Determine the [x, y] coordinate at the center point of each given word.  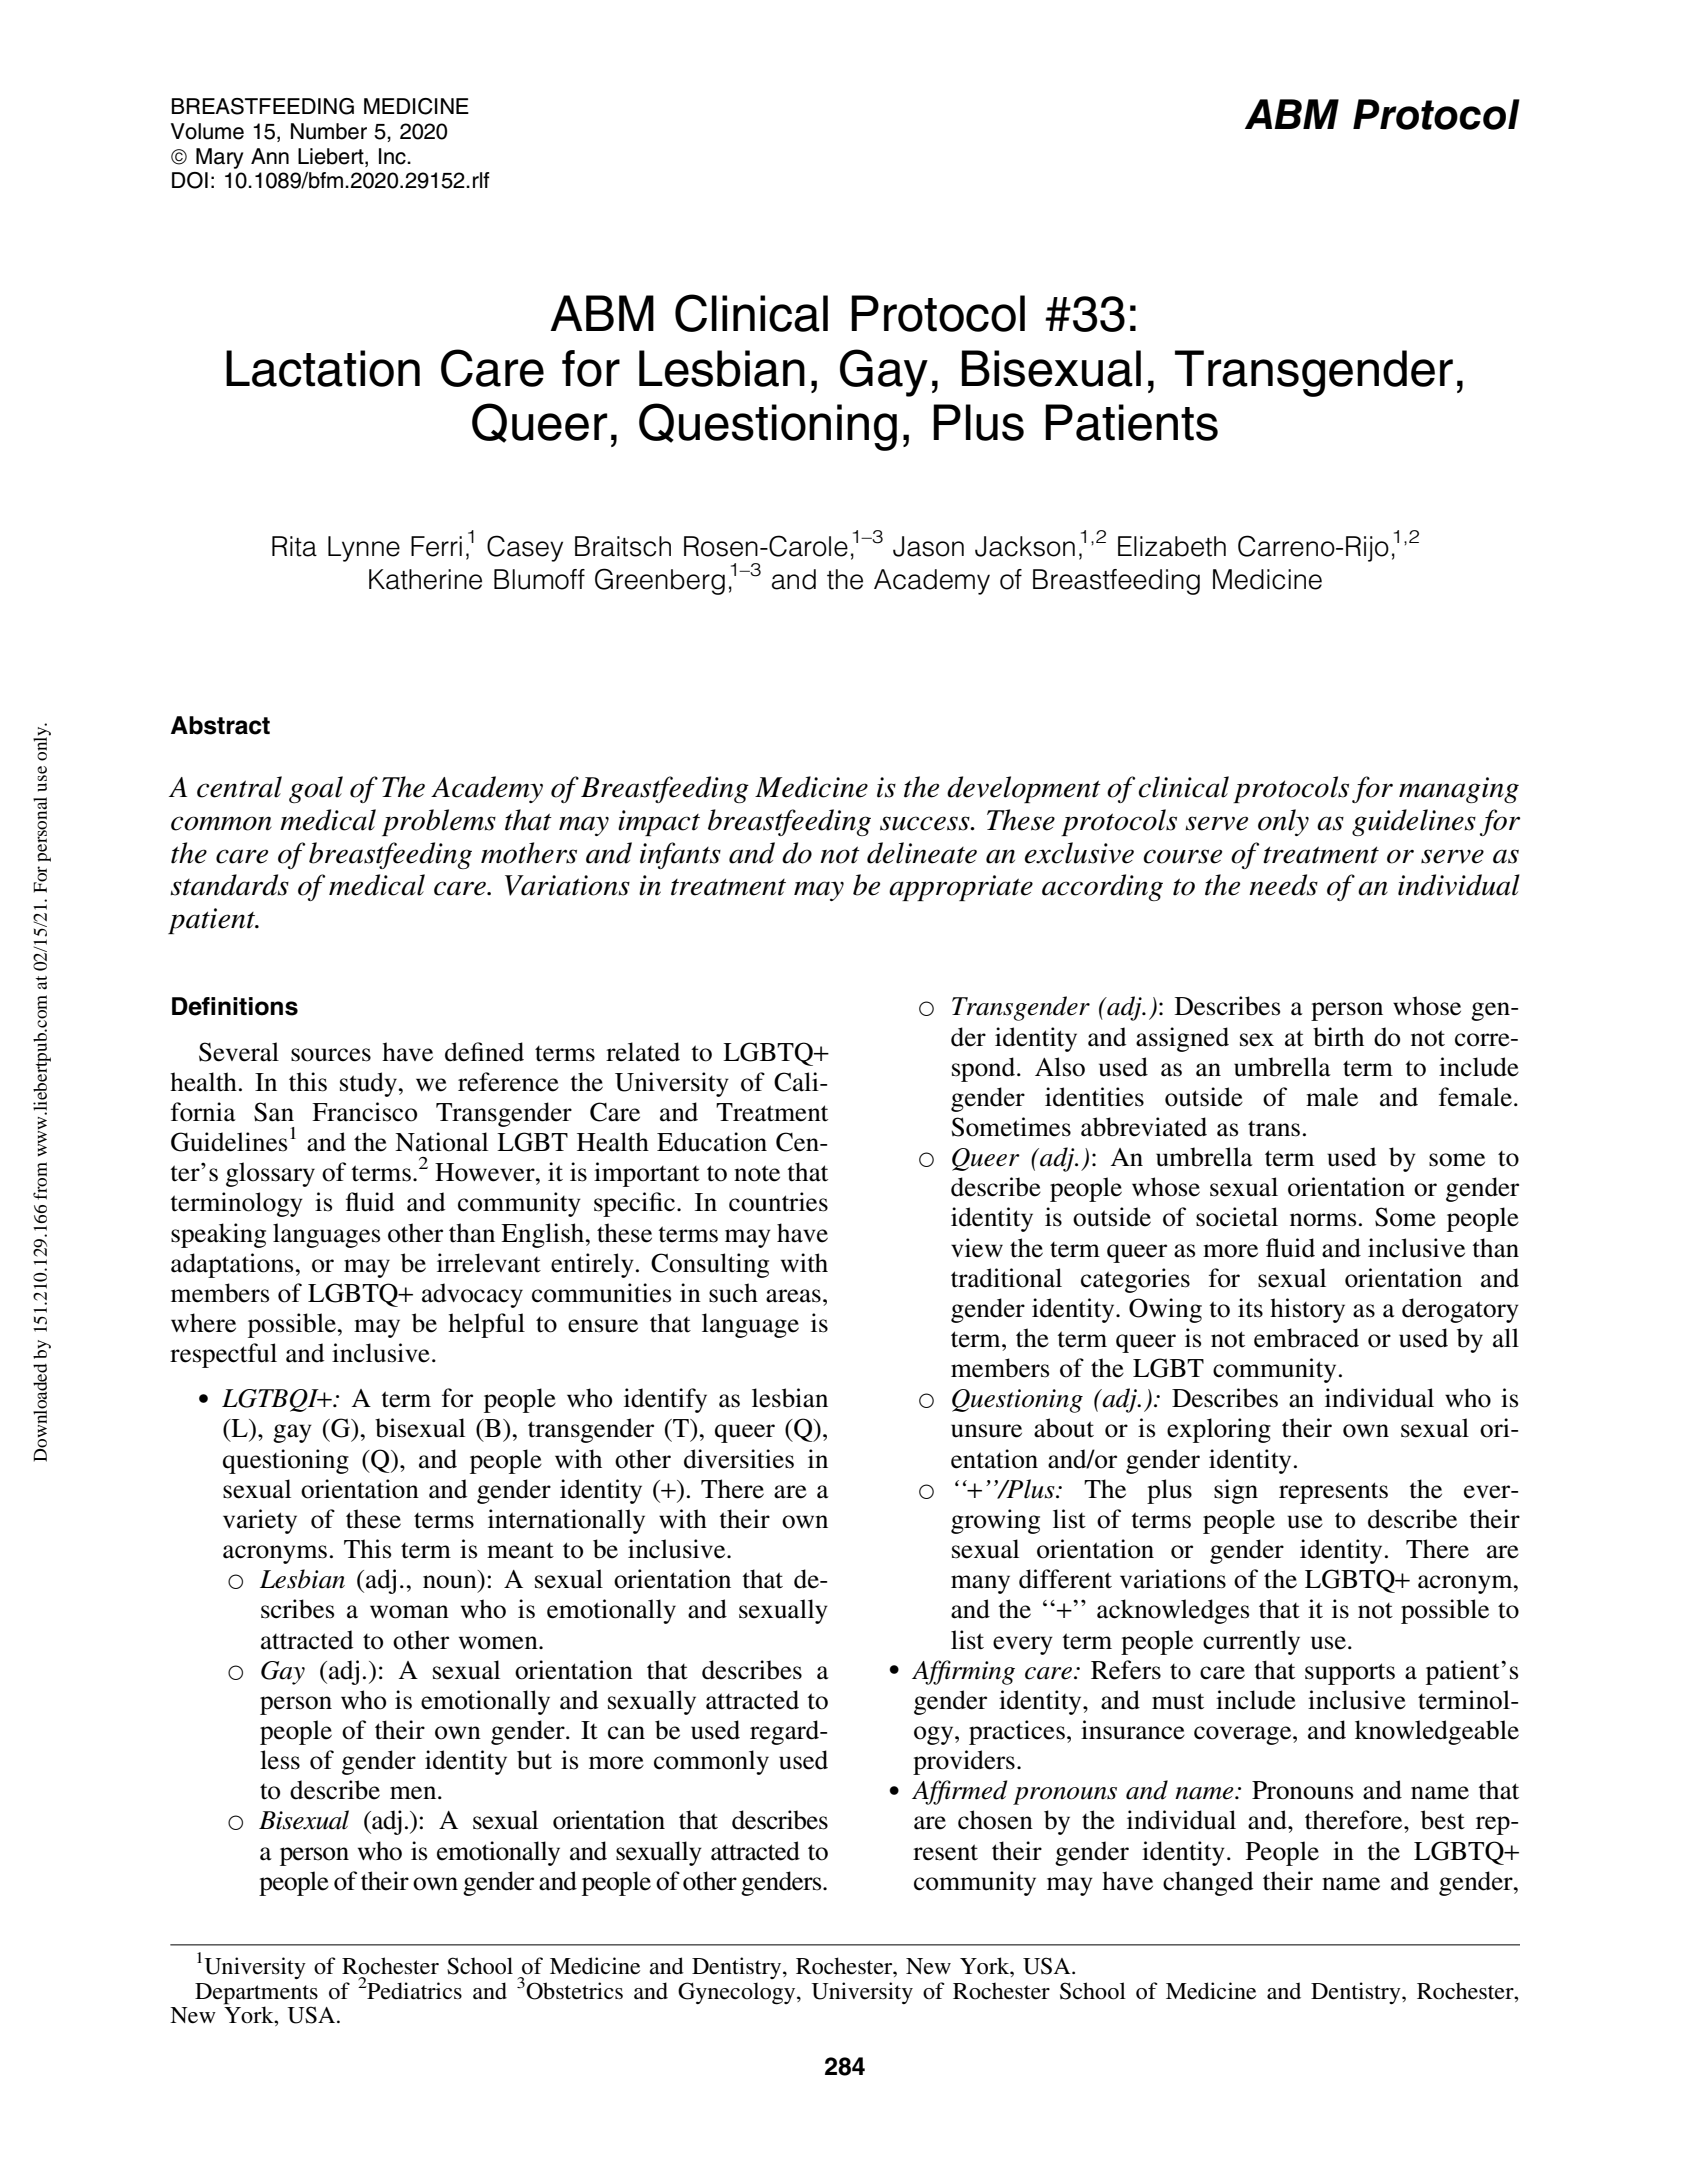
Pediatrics [414, 1991]
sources [331, 1055]
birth [1338, 1037]
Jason [928, 546]
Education [712, 1142]
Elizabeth [1172, 546]
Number [329, 131]
